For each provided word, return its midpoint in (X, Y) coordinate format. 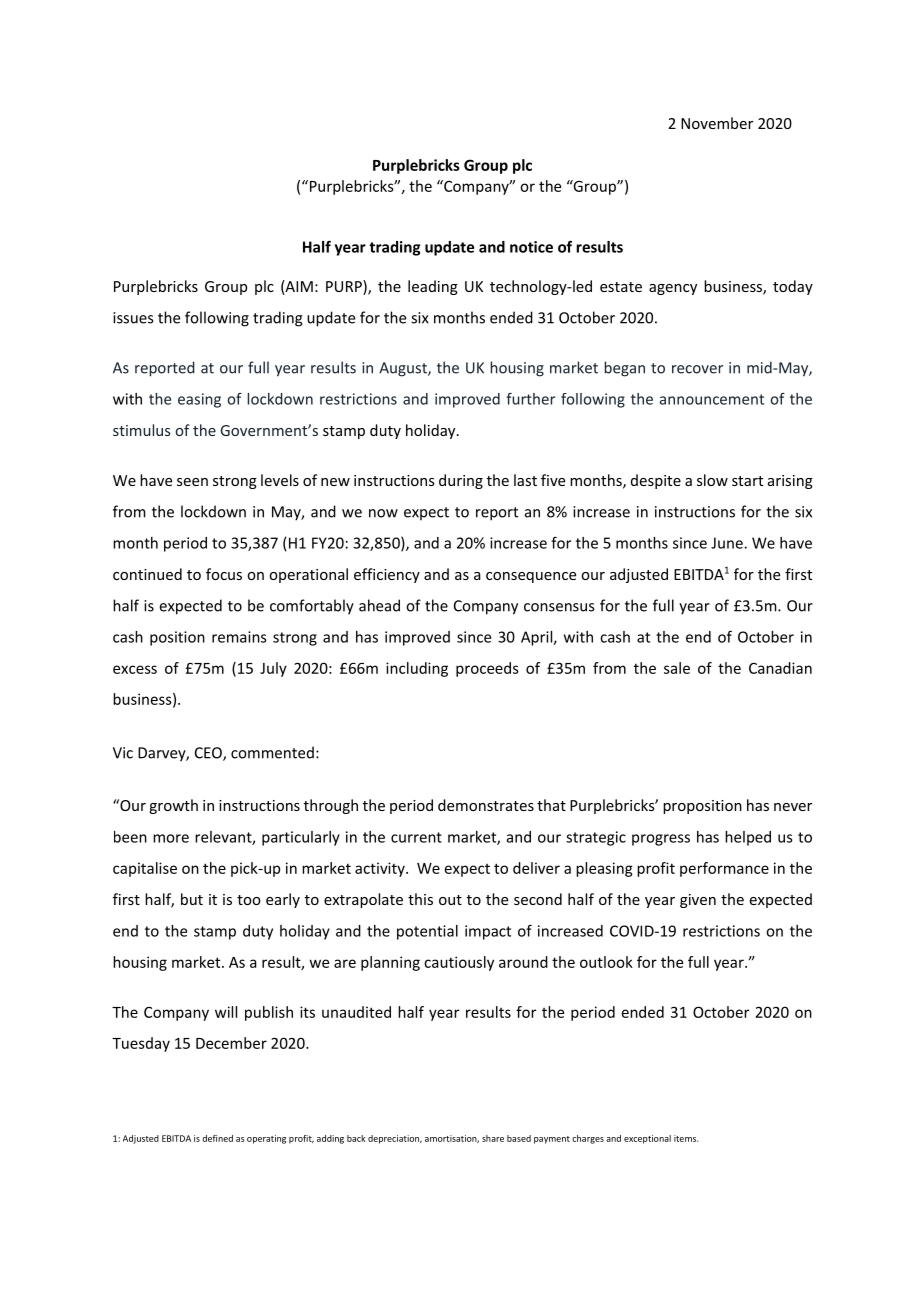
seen (192, 482)
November (717, 123)
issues (133, 318)
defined (217, 1138)
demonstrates (486, 805)
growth (173, 806)
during (461, 481)
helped (748, 838)
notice (531, 247)
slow (712, 480)
